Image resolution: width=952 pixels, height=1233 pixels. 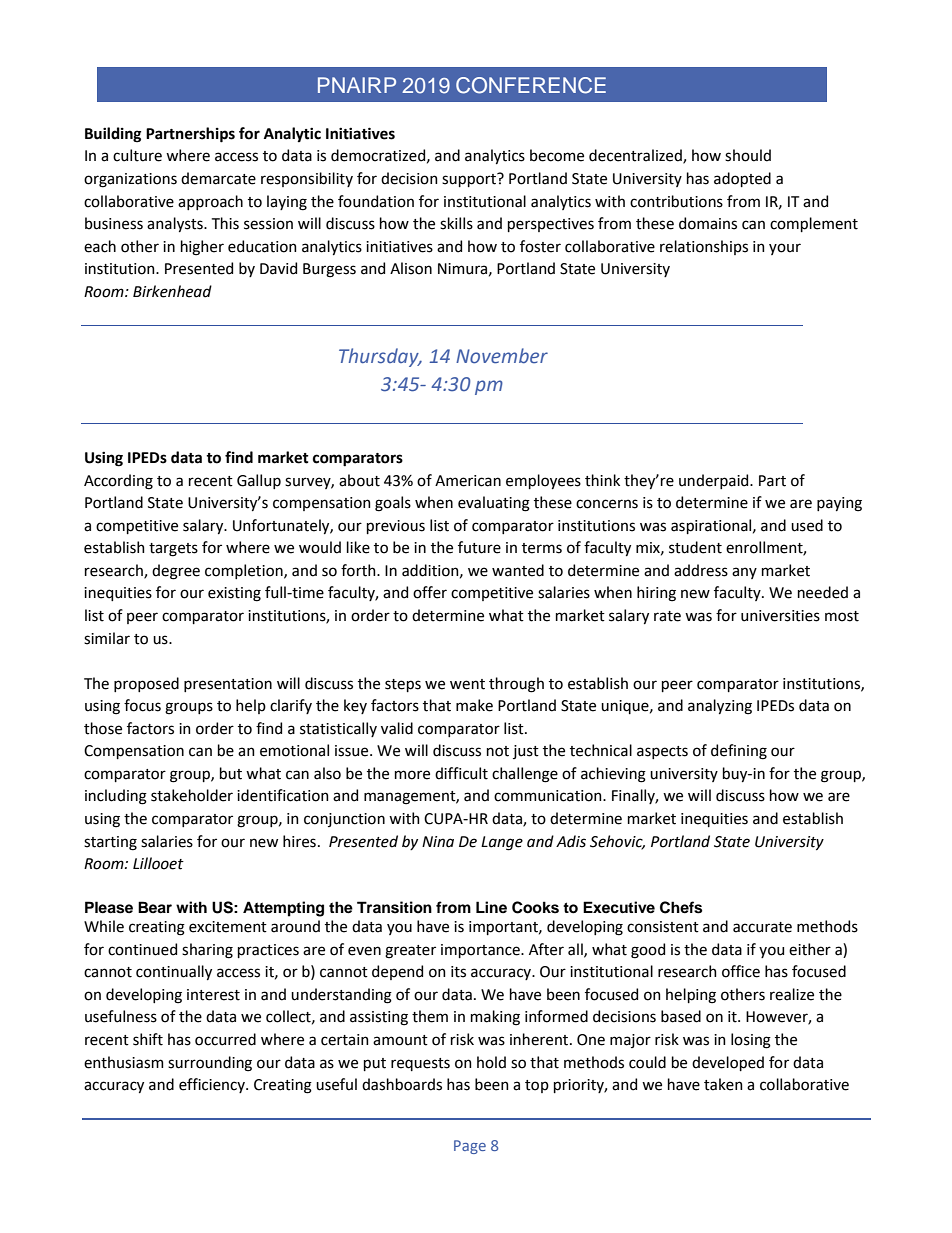 What do you see at coordinates (681, 907) in the screenshot?
I see `Chefs` at bounding box center [681, 907].
